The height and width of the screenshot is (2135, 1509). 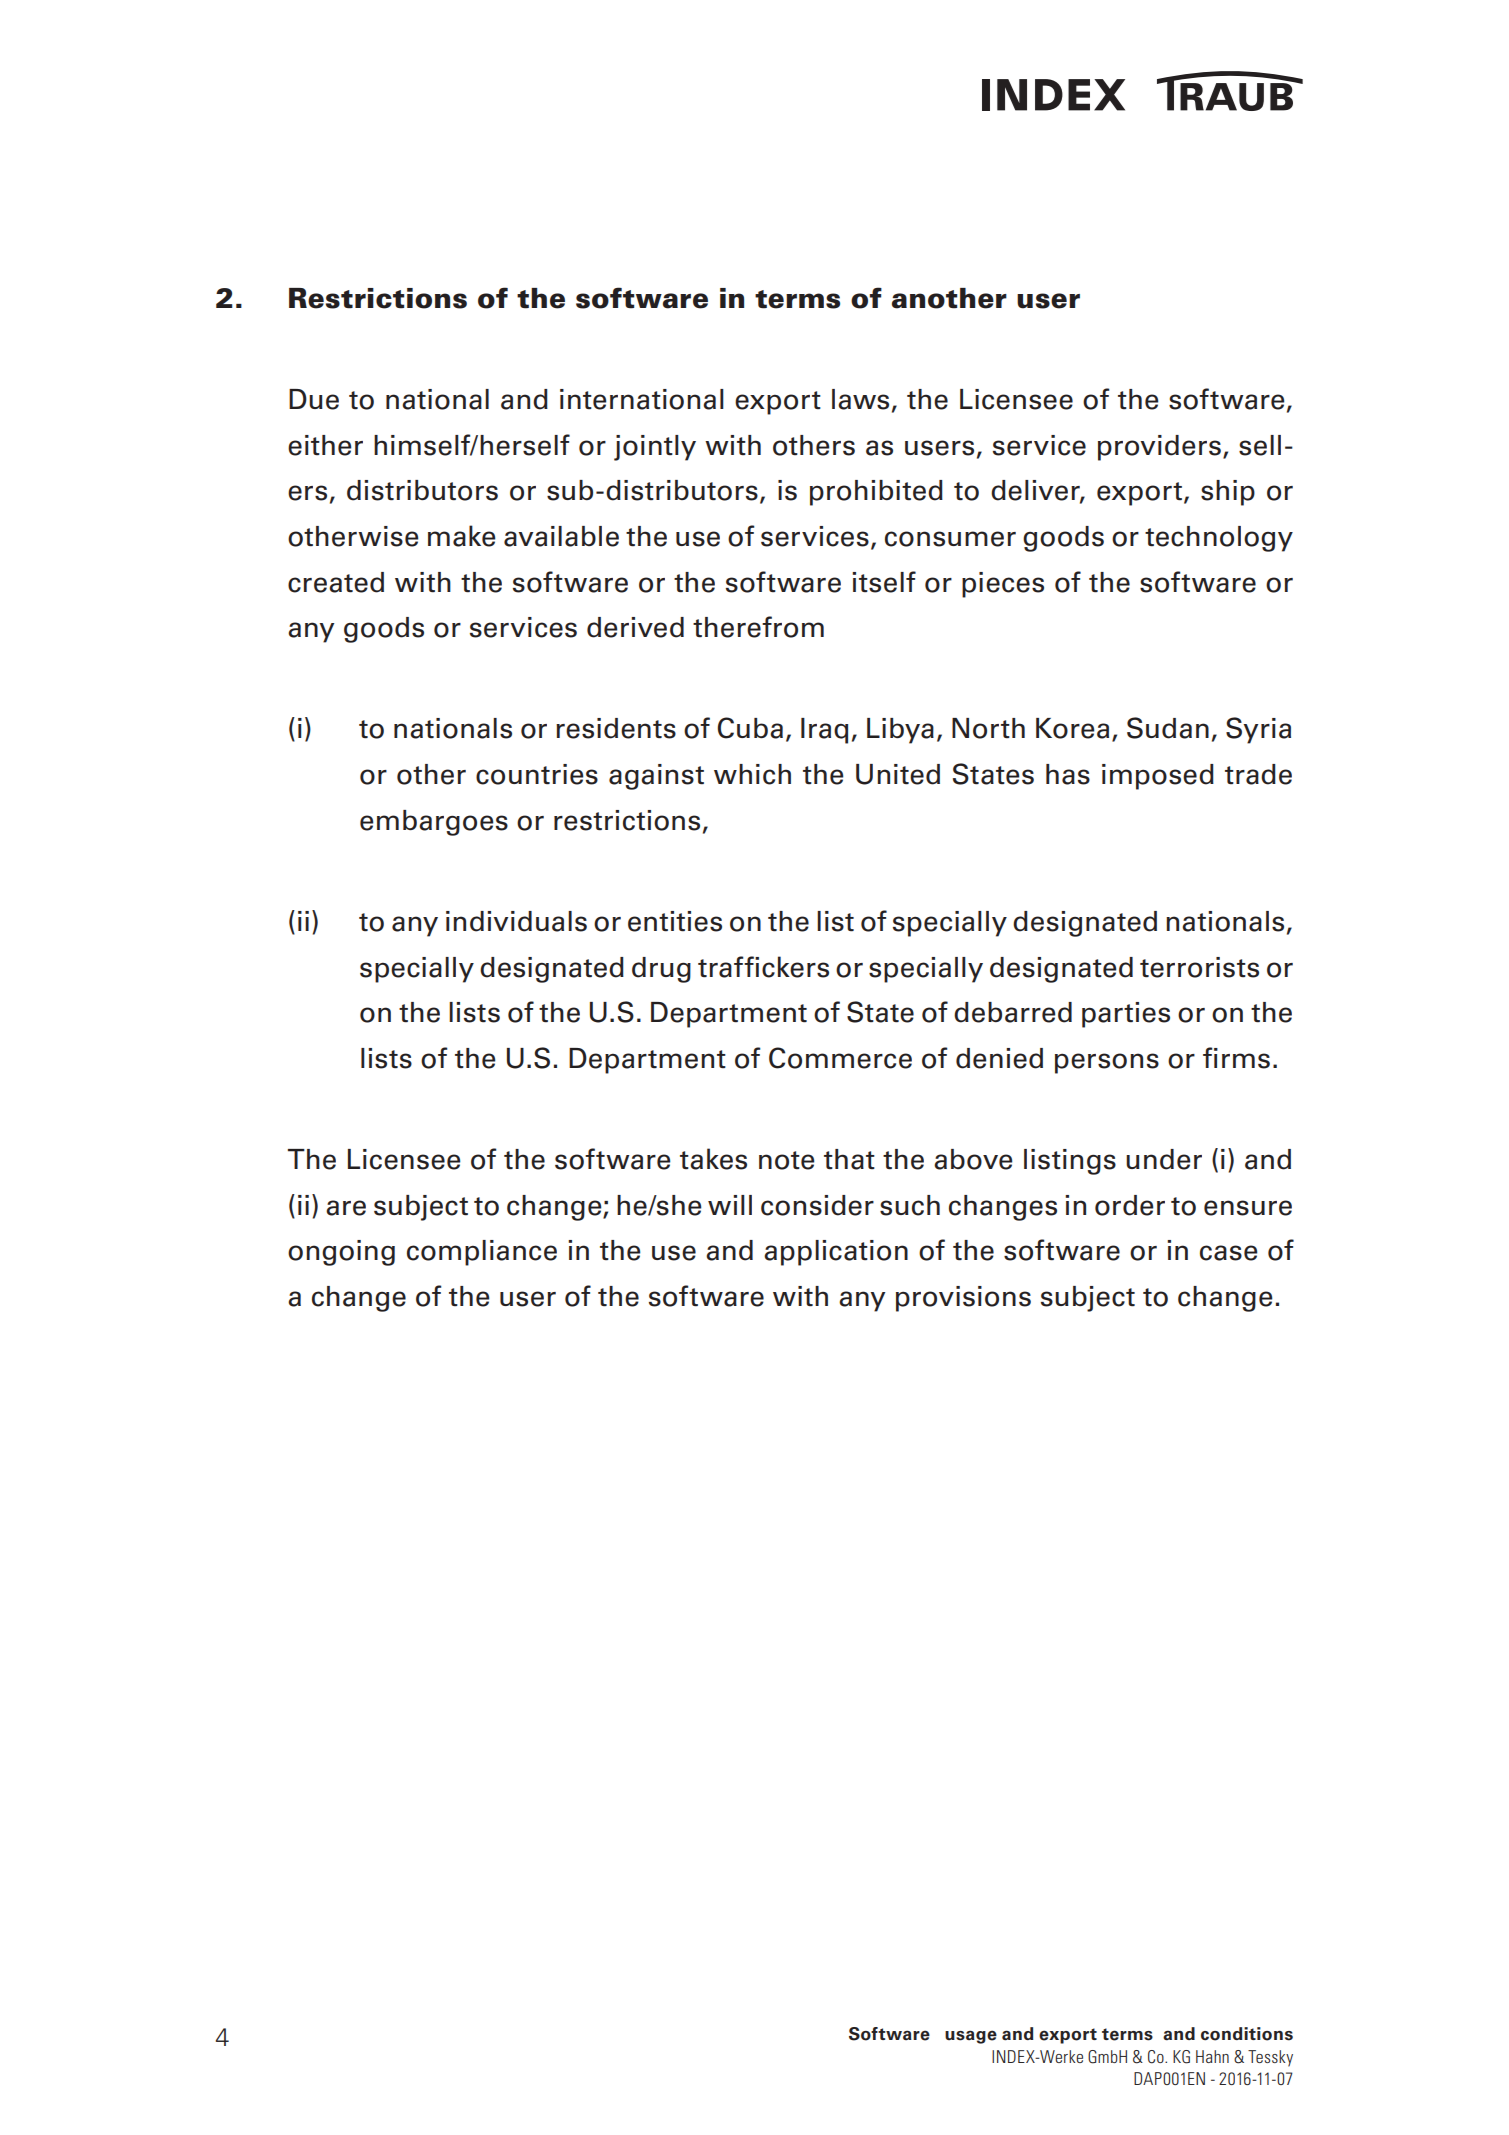 I want to click on compliance, so click(x=482, y=1253).
